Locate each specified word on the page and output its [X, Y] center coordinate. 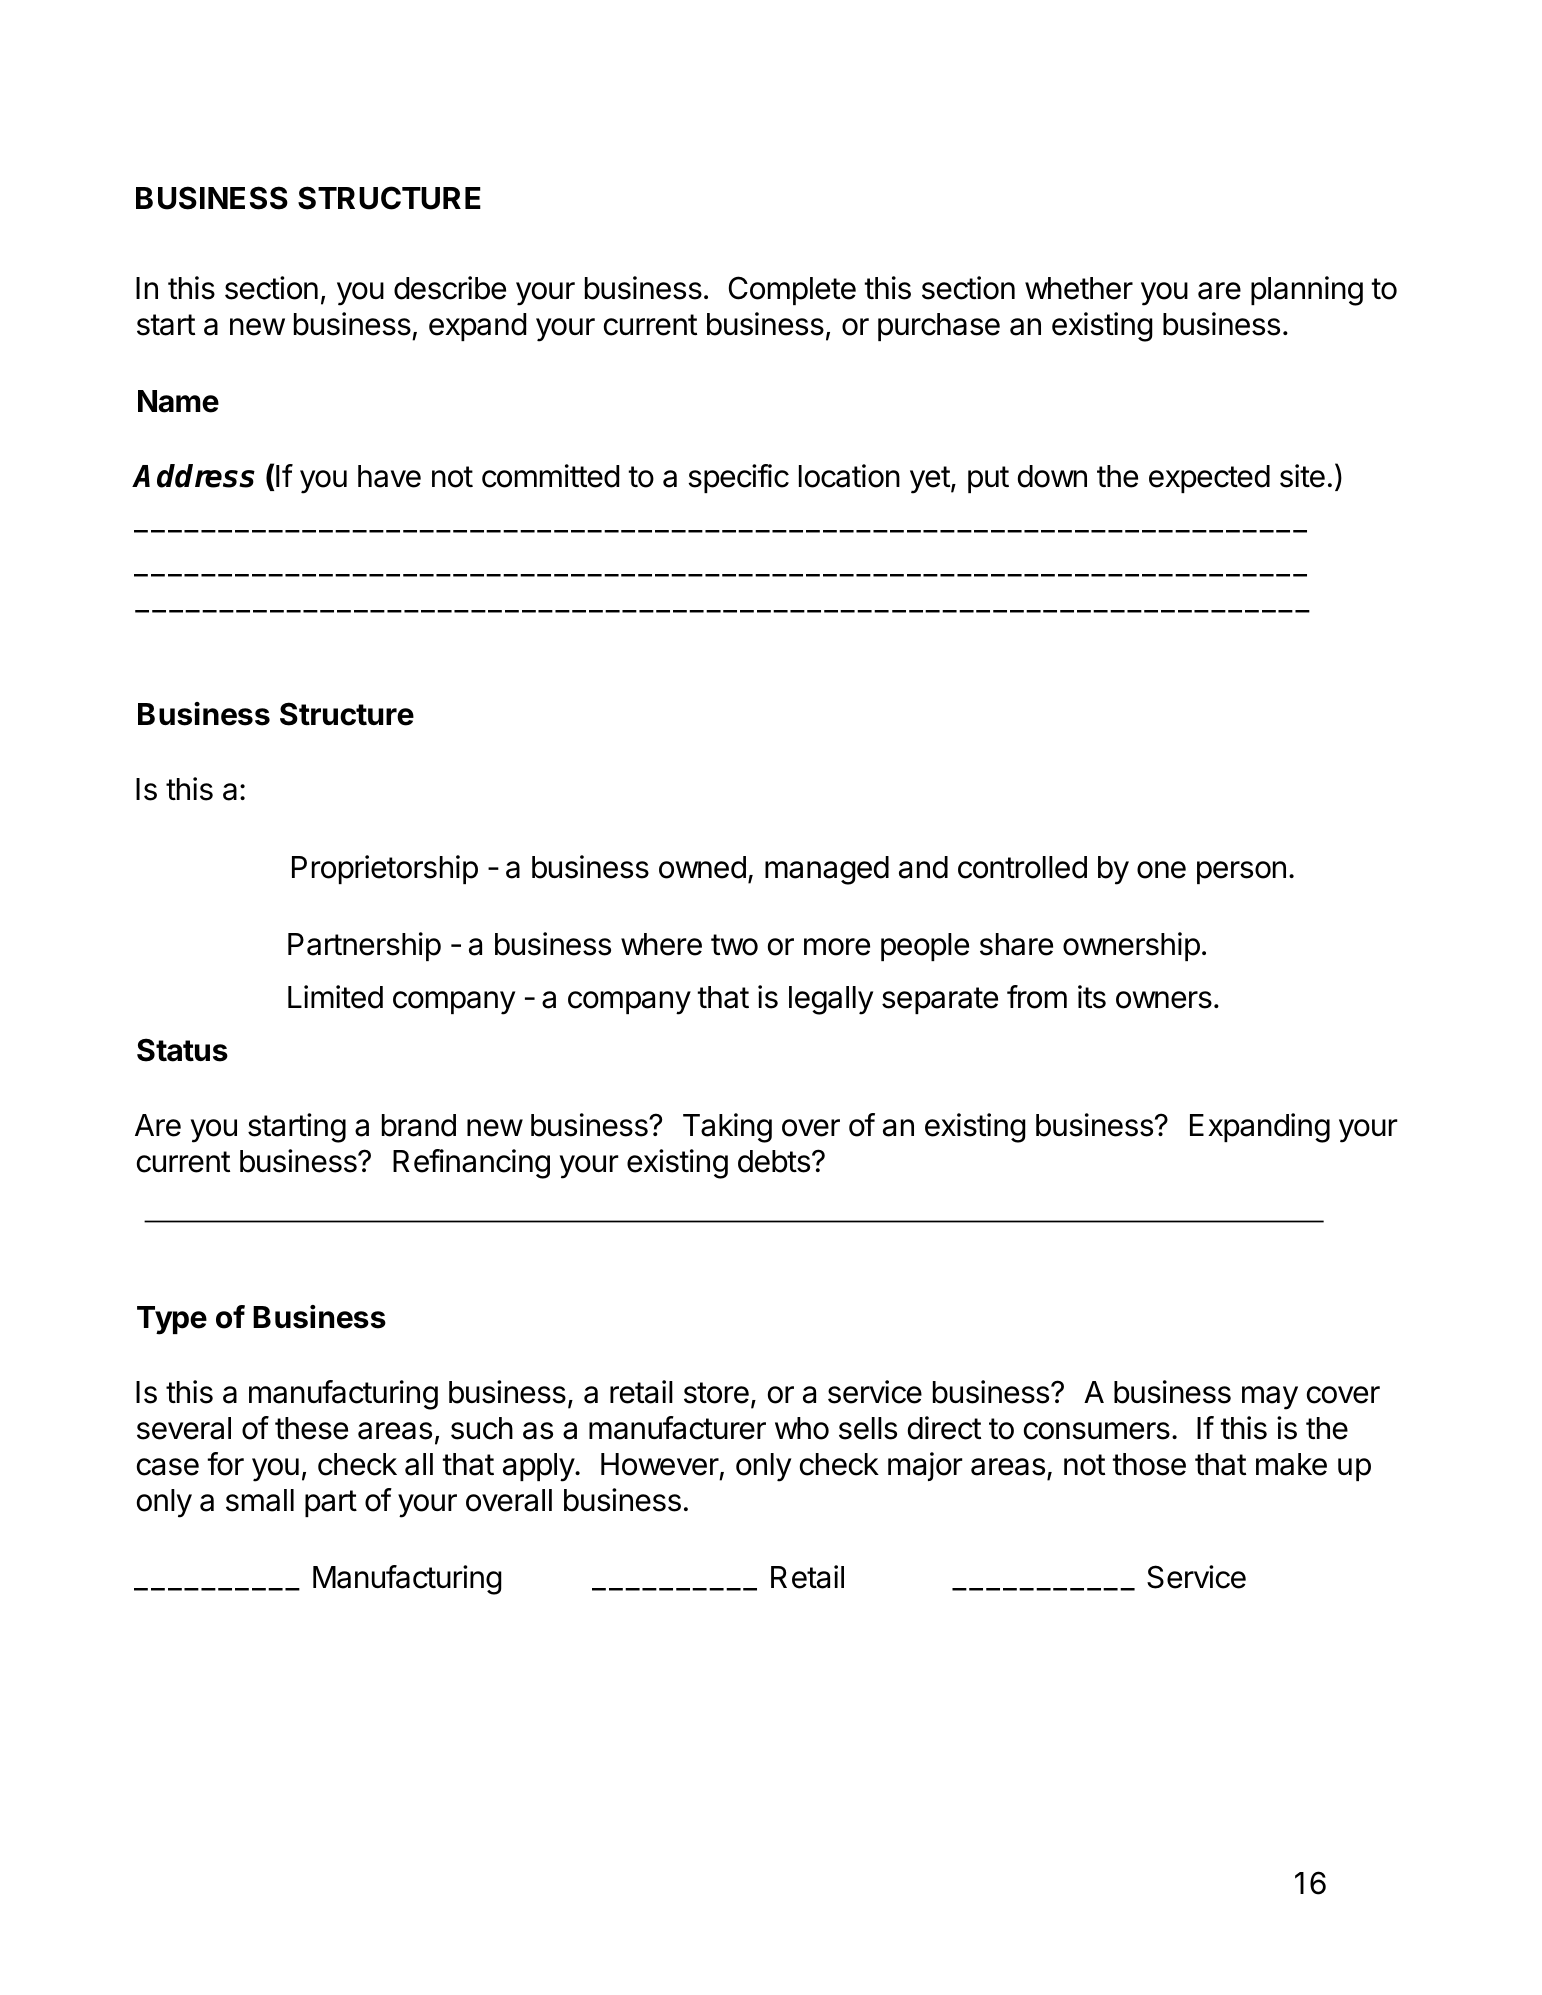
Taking [727, 1128]
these [311, 1428]
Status [182, 1050]
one [1161, 870]
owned [702, 867]
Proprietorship [385, 869]
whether [1079, 288]
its [1092, 997]
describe [450, 288]
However [660, 1464]
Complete [792, 290]
